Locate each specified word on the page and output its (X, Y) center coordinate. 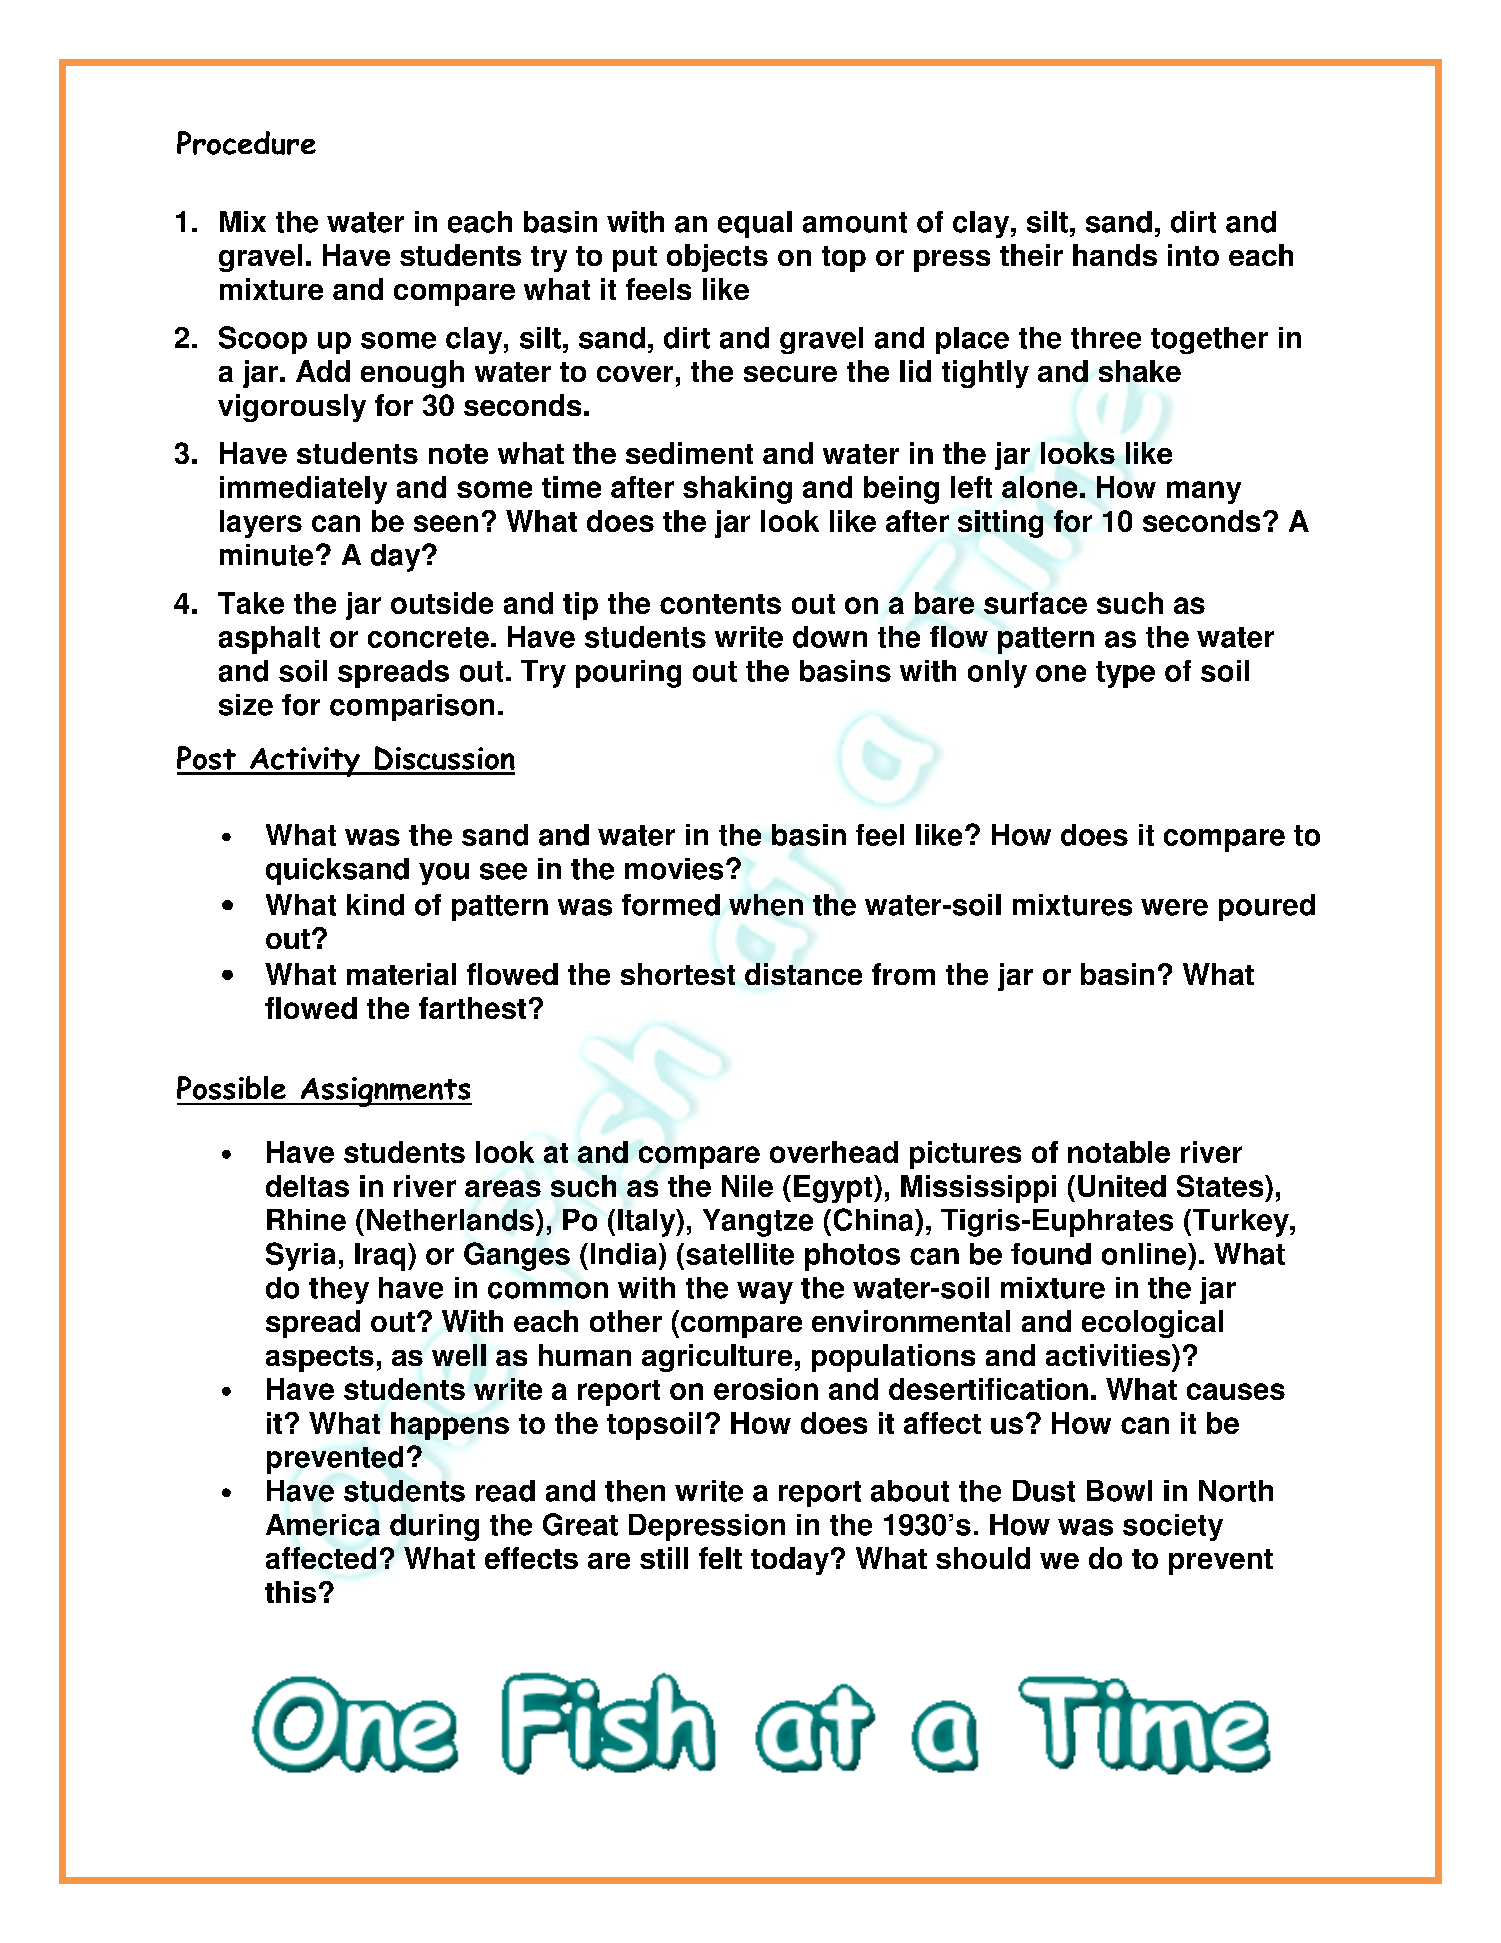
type (1125, 674)
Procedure (246, 143)
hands (1115, 255)
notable (1119, 1152)
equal (755, 224)
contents (720, 604)
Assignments (385, 1092)
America (323, 1525)
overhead (834, 1152)
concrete (428, 637)
